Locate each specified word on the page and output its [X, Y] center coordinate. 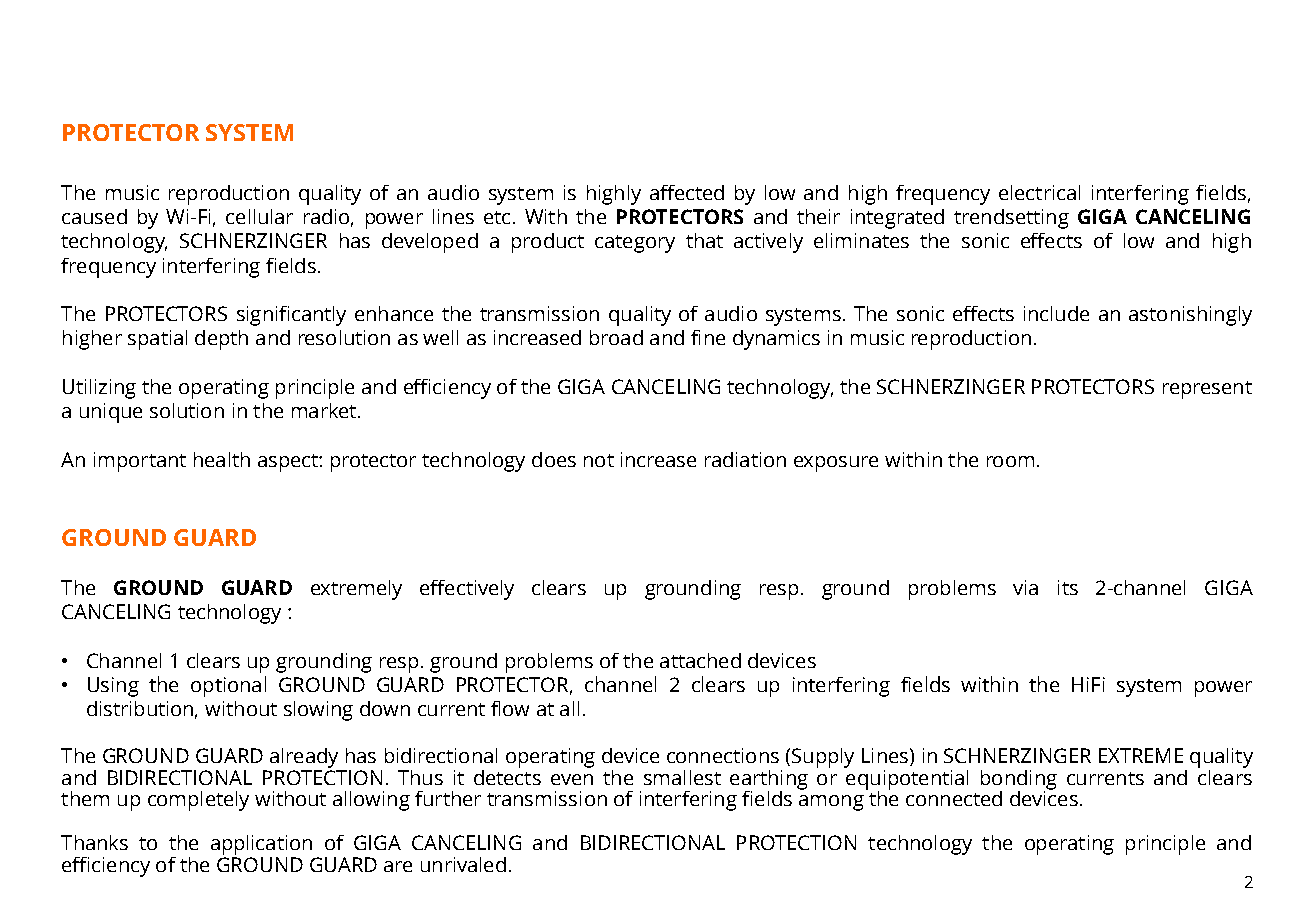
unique [111, 413]
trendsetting [1011, 219]
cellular [259, 216]
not [599, 460]
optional [228, 686]
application [261, 845]
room [1010, 461]
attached [700, 660]
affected [687, 192]
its [1068, 587]
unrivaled [463, 864]
